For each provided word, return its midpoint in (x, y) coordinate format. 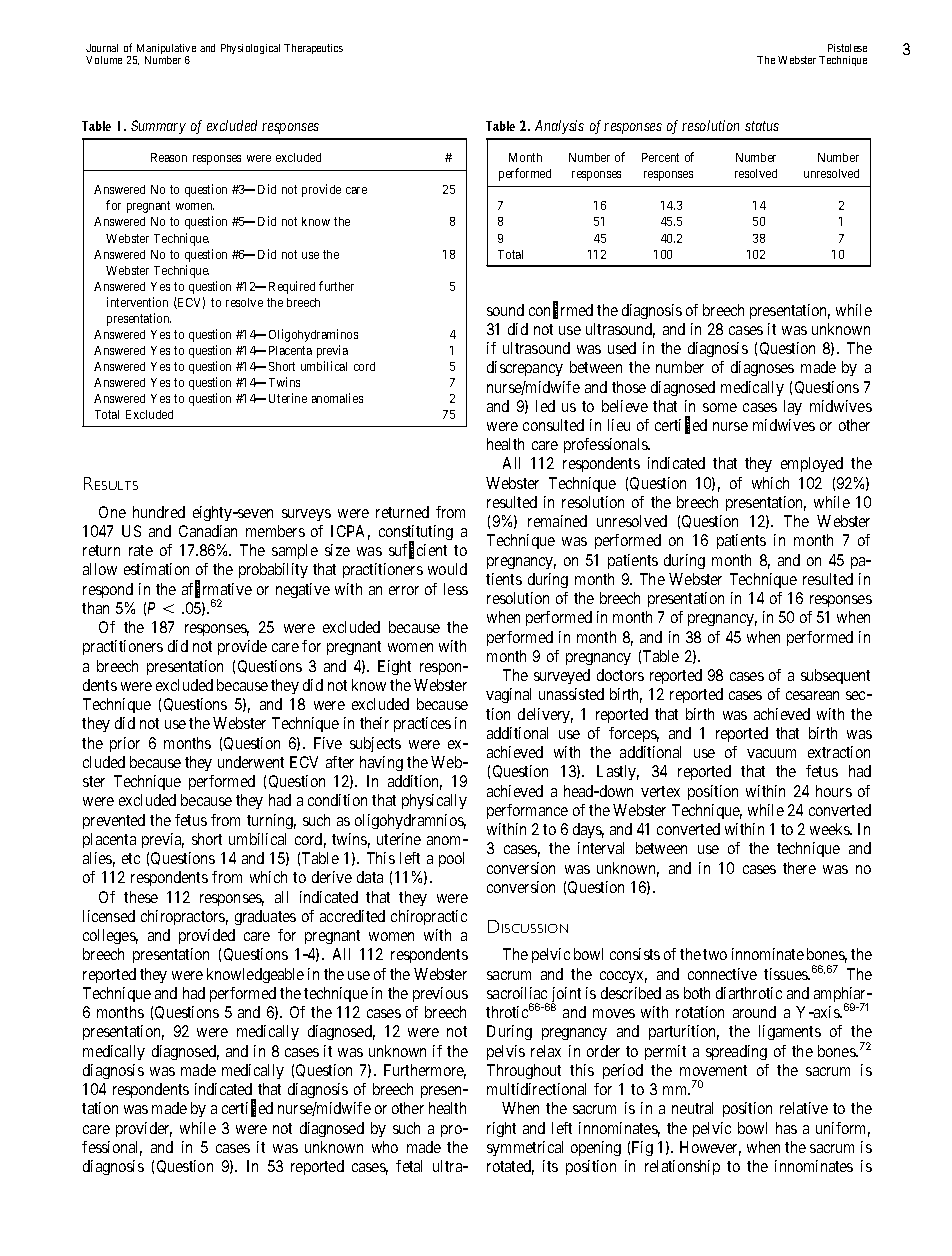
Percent (660, 157)
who (385, 1147)
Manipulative (165, 50)
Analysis (559, 127)
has (786, 1128)
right (501, 1129)
